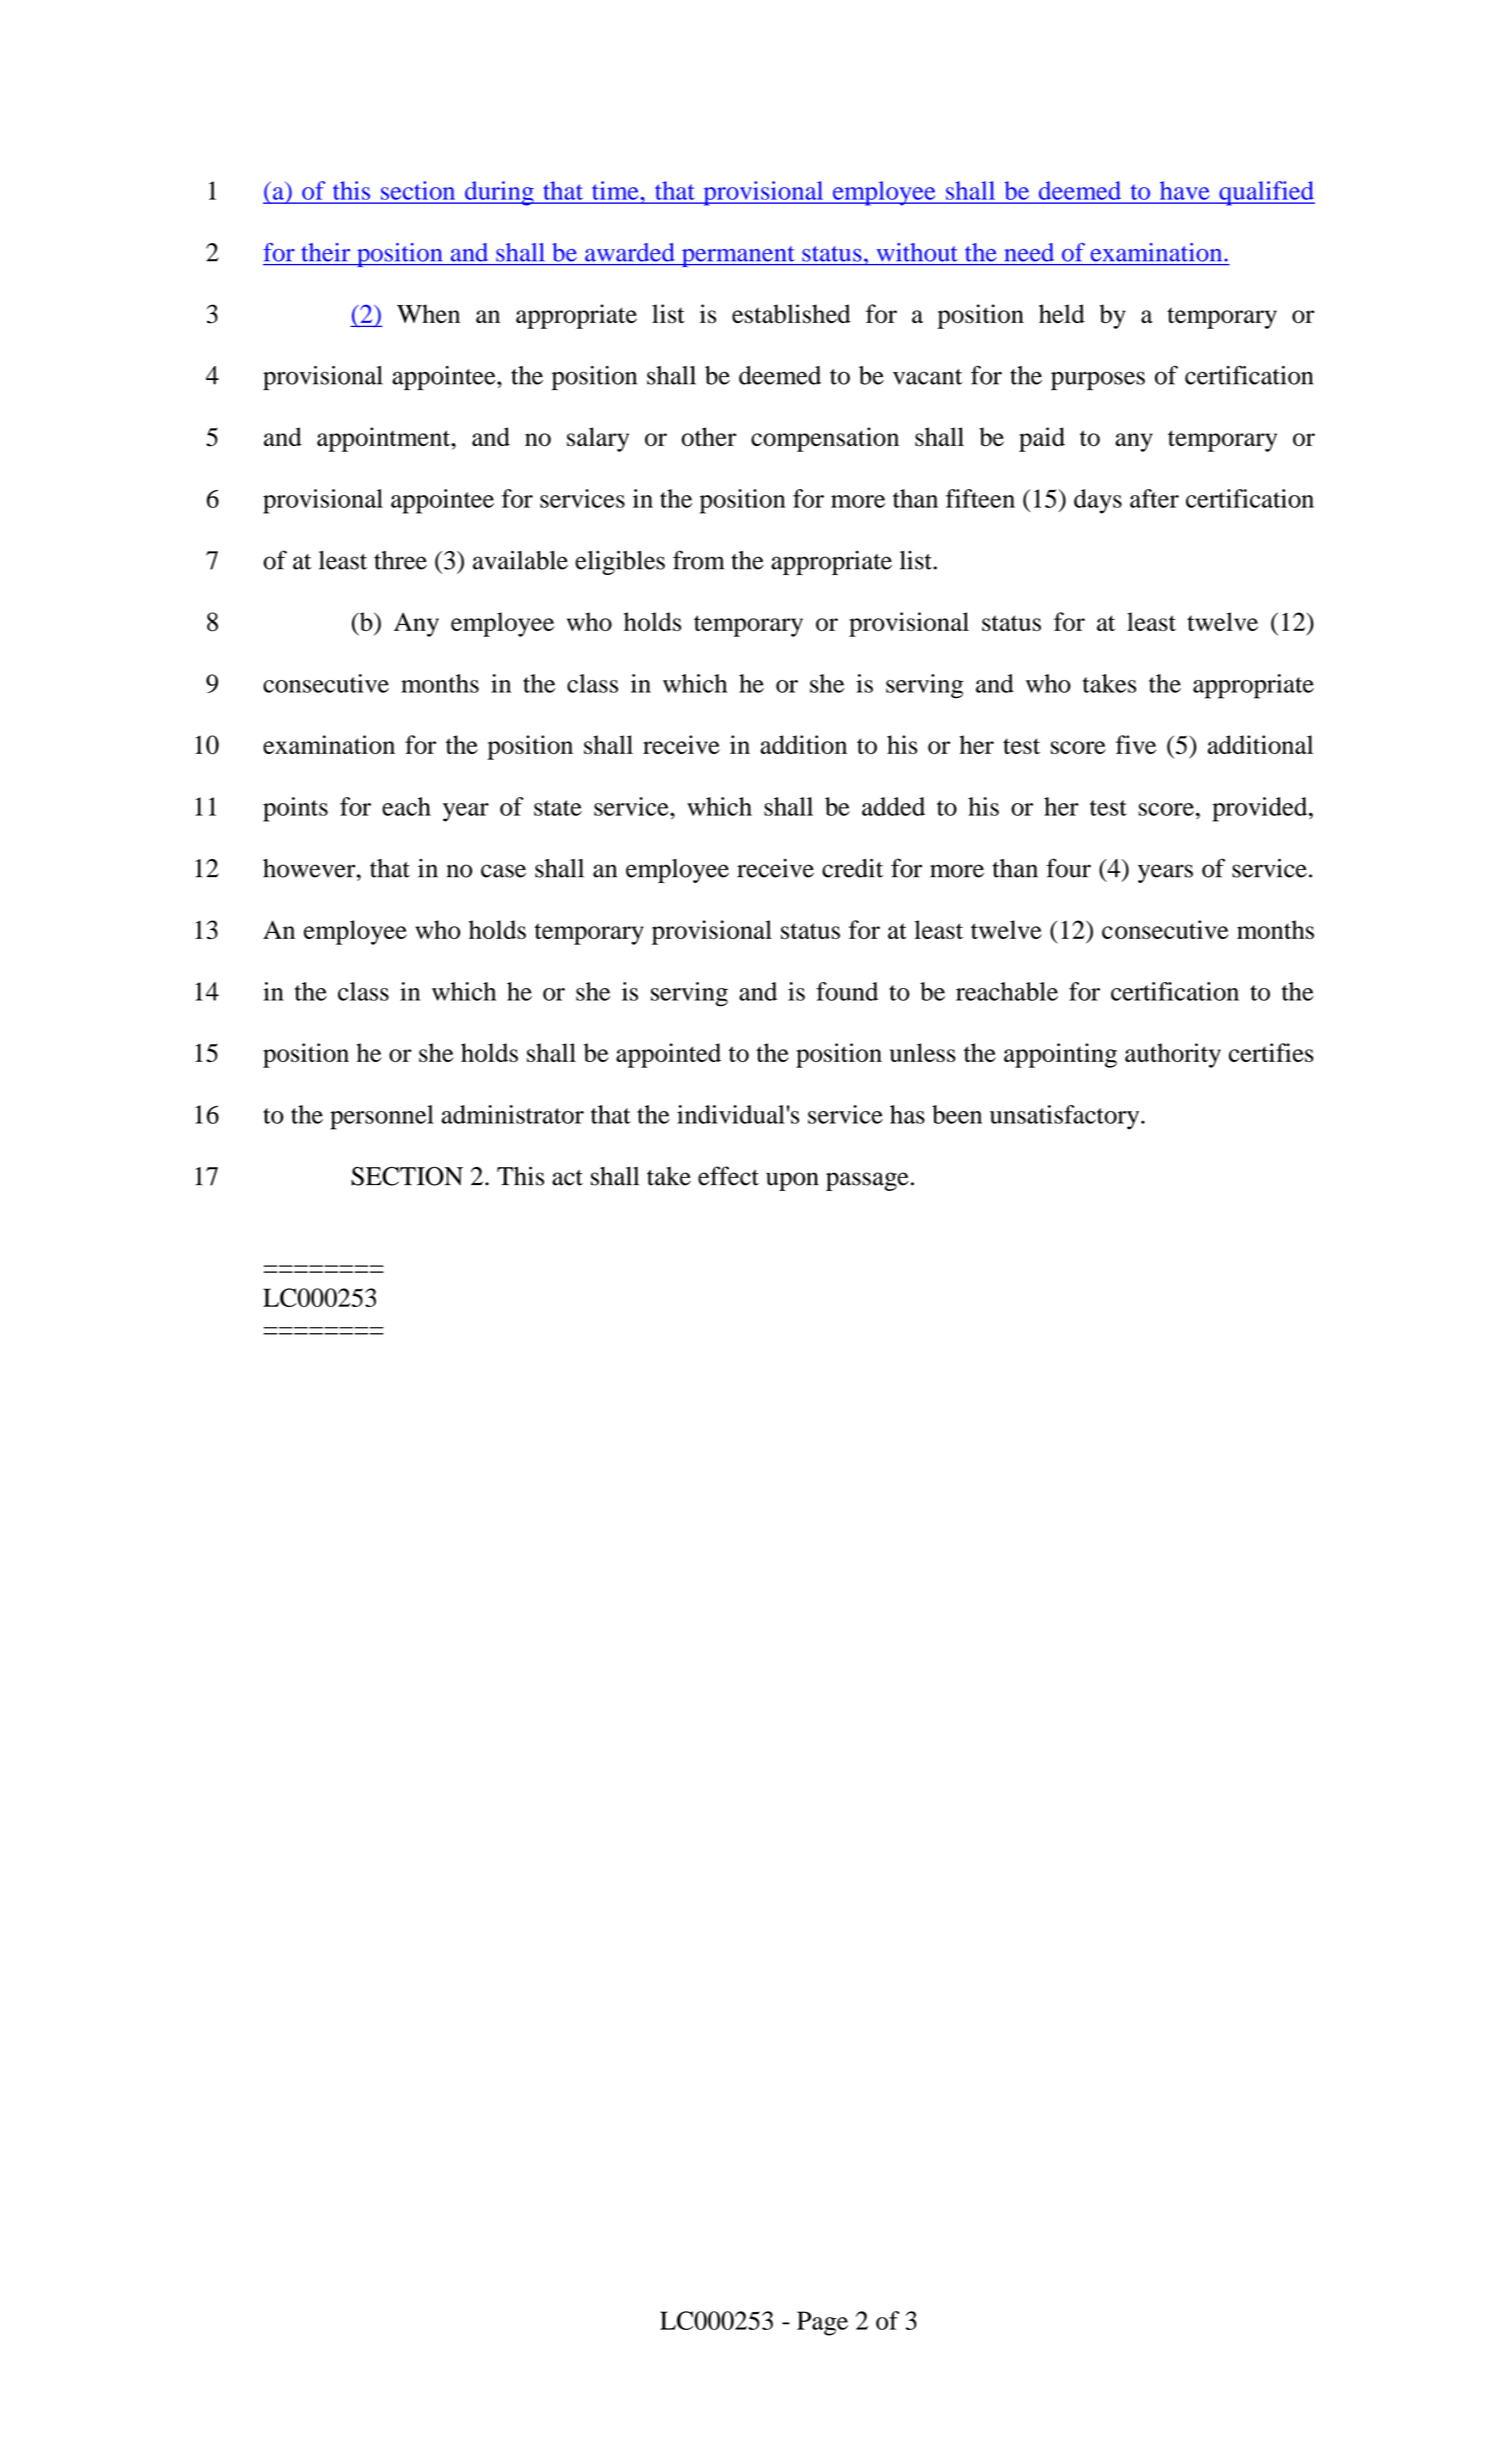 The image size is (1490, 2454). What do you see at coordinates (1184, 190) in the screenshot?
I see `have` at bounding box center [1184, 190].
